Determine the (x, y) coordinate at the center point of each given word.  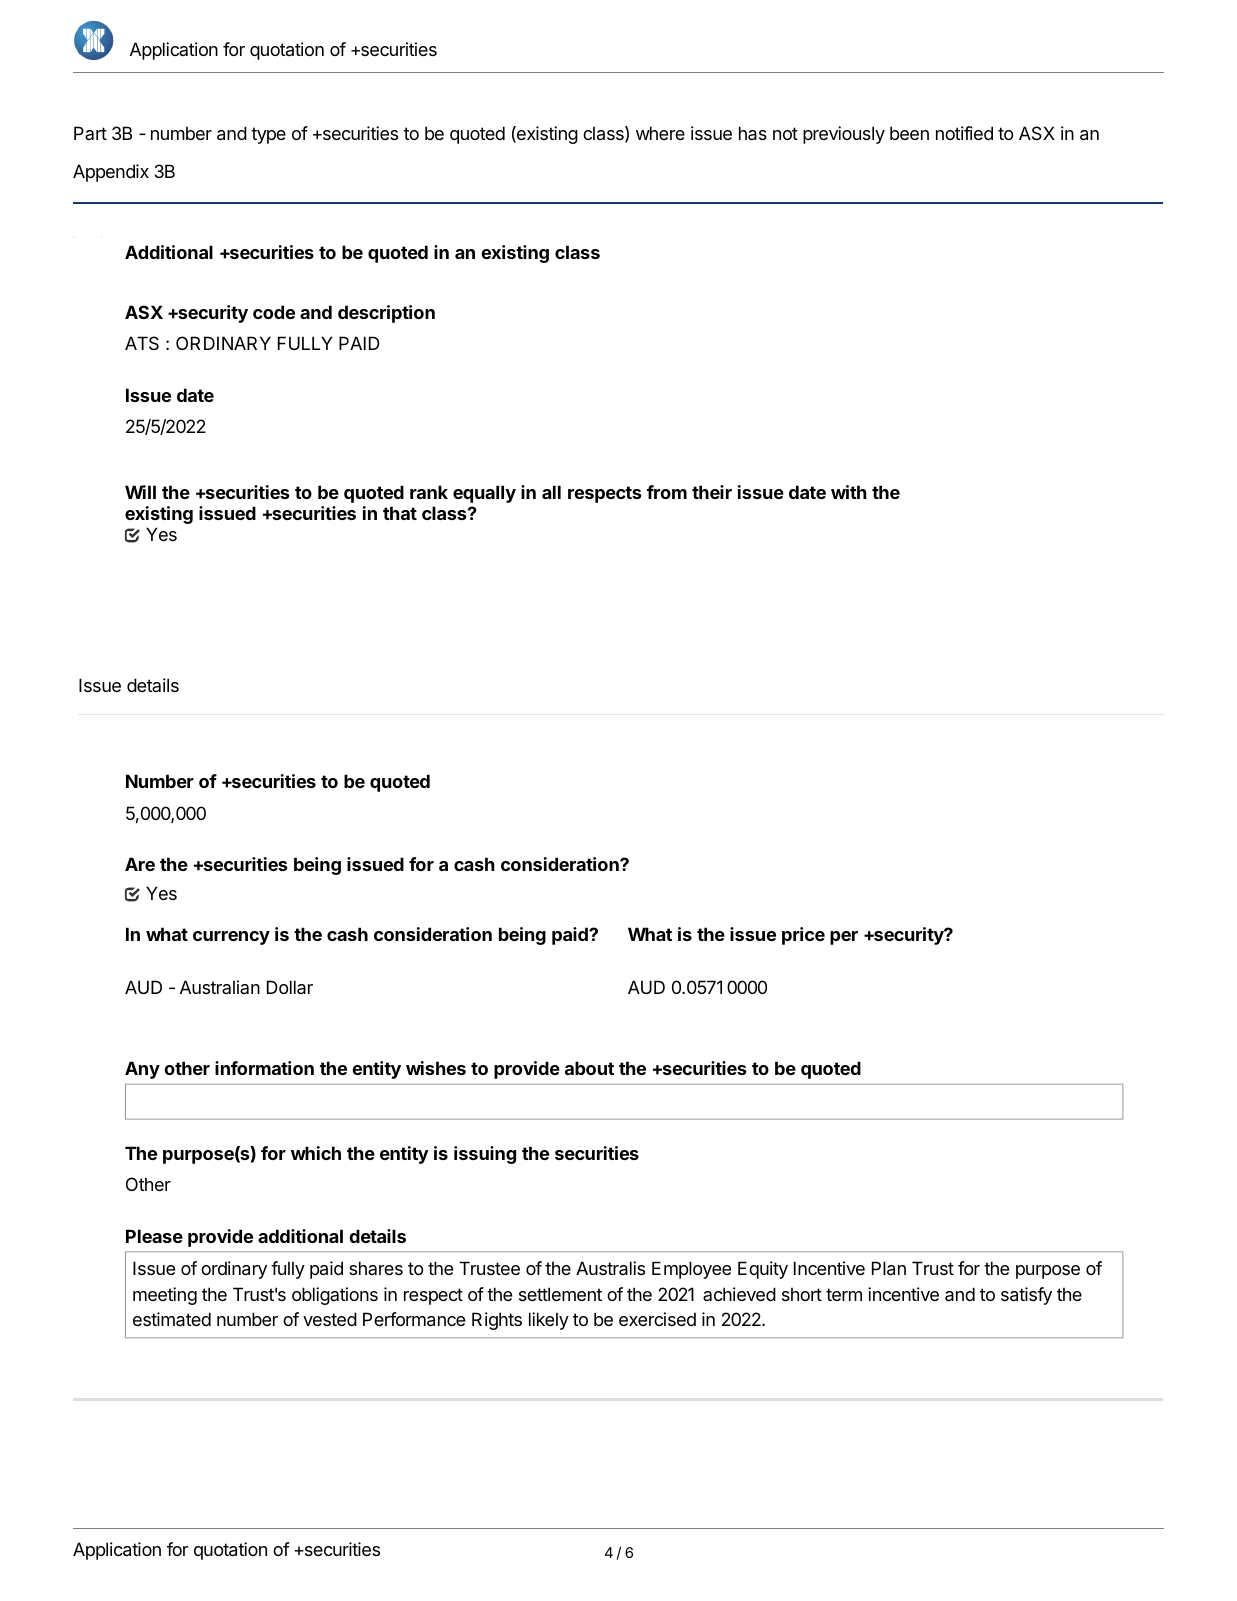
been (909, 133)
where (660, 133)
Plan (889, 1268)
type (268, 135)
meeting (165, 1296)
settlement (560, 1294)
